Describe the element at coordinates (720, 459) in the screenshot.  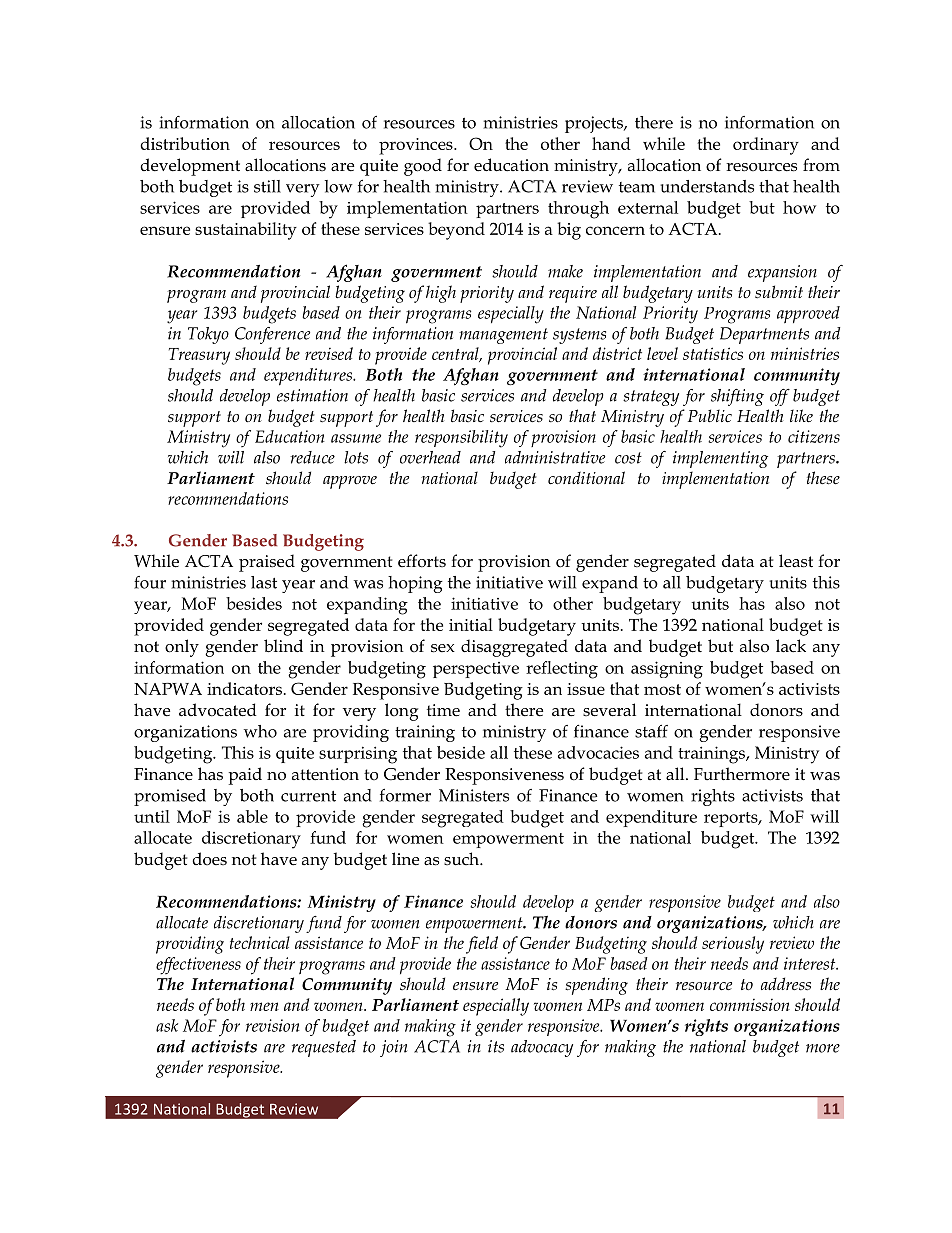
I see `implementing` at that location.
